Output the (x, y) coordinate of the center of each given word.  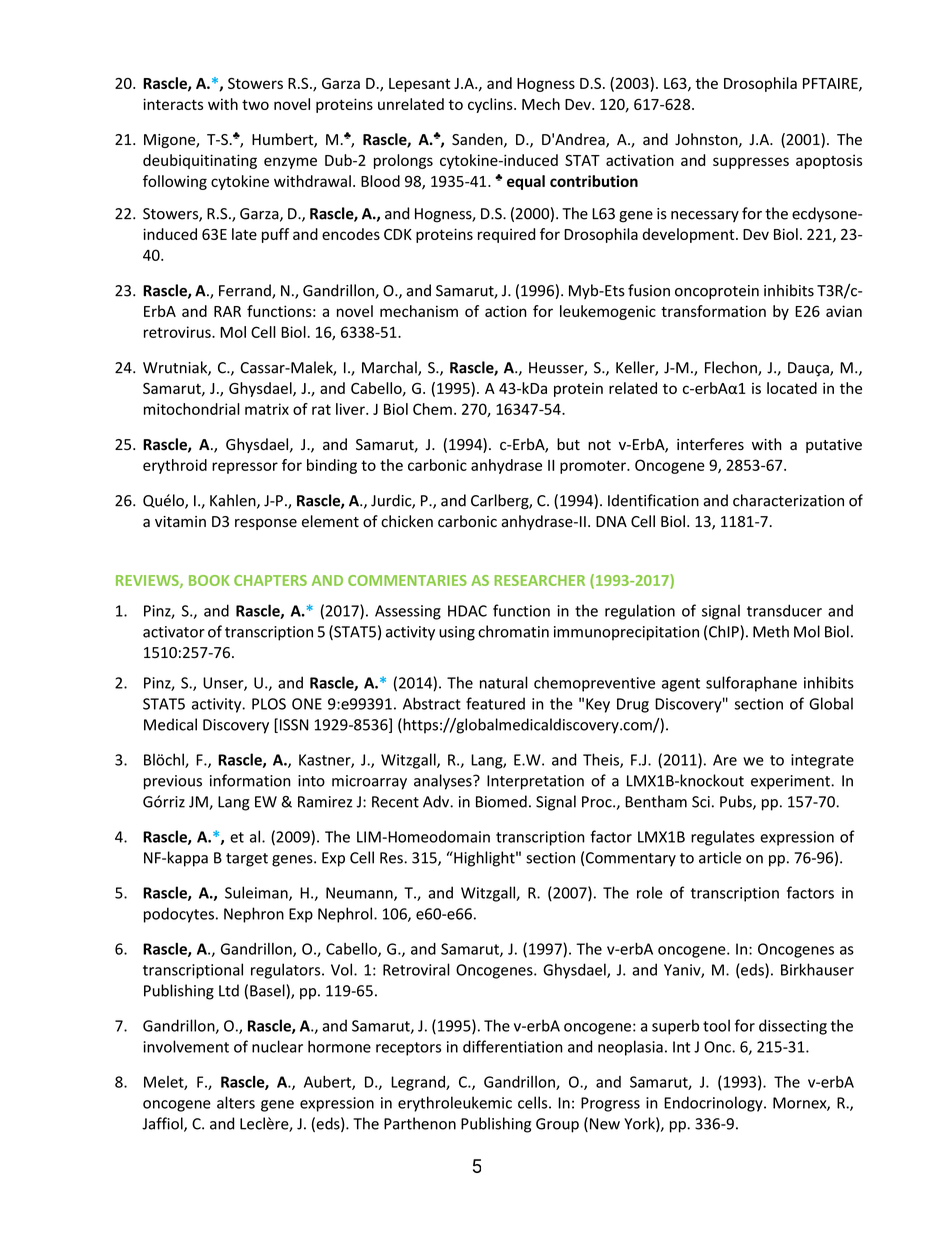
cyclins (491, 105)
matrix (267, 409)
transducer (784, 610)
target (247, 860)
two (255, 105)
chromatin (513, 631)
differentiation (513, 1046)
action (506, 311)
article (720, 857)
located (792, 388)
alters (236, 1102)
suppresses (751, 163)
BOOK (209, 580)
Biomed (501, 801)
